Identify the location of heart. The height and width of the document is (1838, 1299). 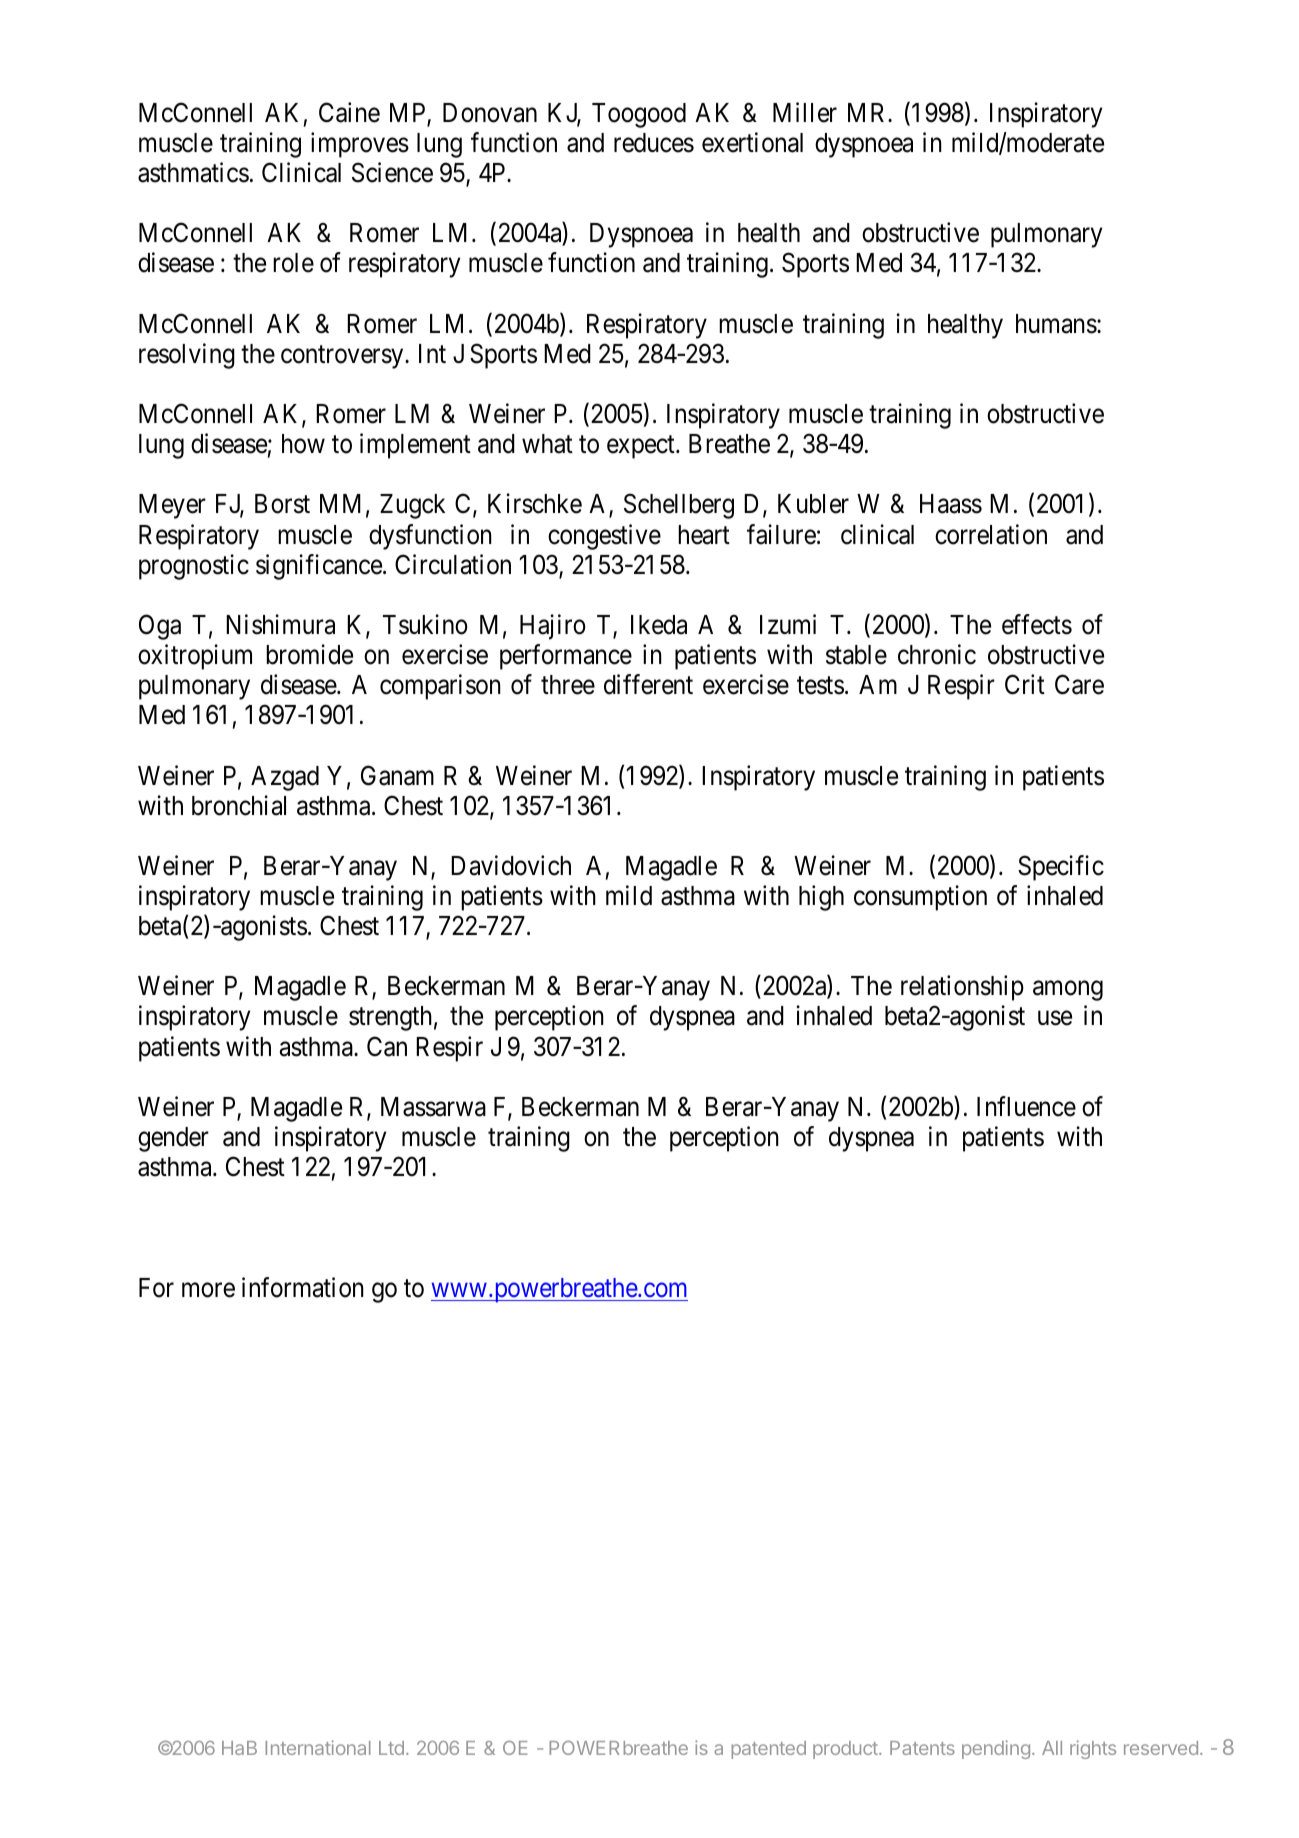
(704, 535).
